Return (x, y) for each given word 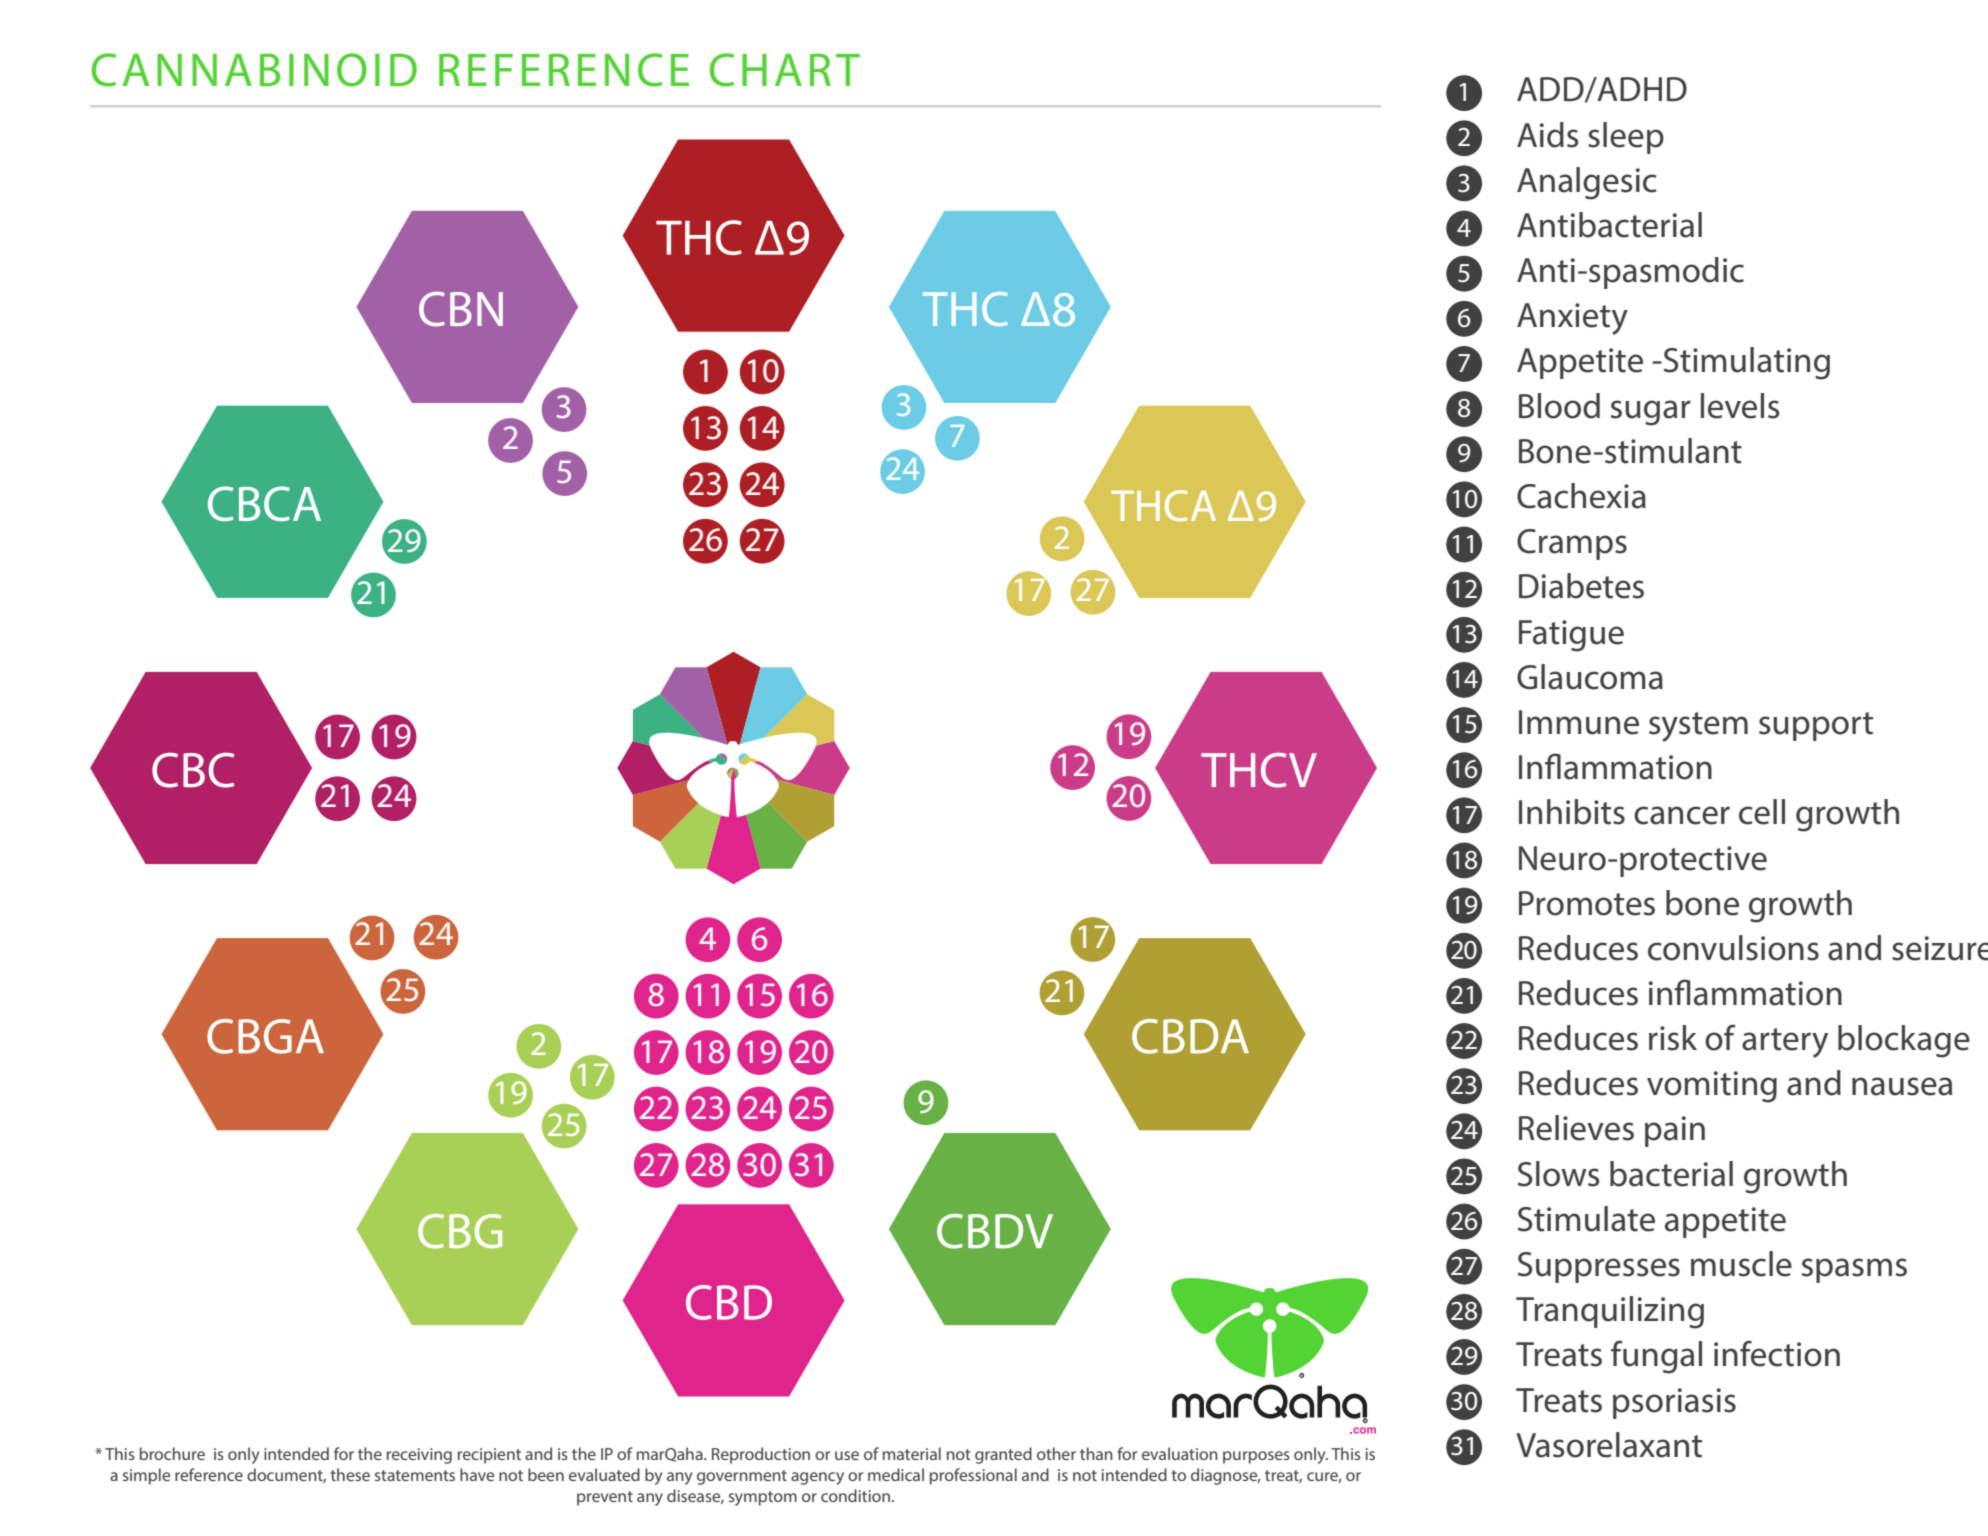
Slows (1558, 1174)
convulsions (1733, 948)
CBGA (265, 1036)
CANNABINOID (254, 70)
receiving (419, 1456)
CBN (461, 309)
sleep (1626, 138)
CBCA (264, 503)
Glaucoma (1590, 677)
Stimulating (1747, 363)
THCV (1259, 770)
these (350, 1474)
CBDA (1190, 1036)
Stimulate (1586, 1219)
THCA (1163, 505)
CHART (785, 70)
